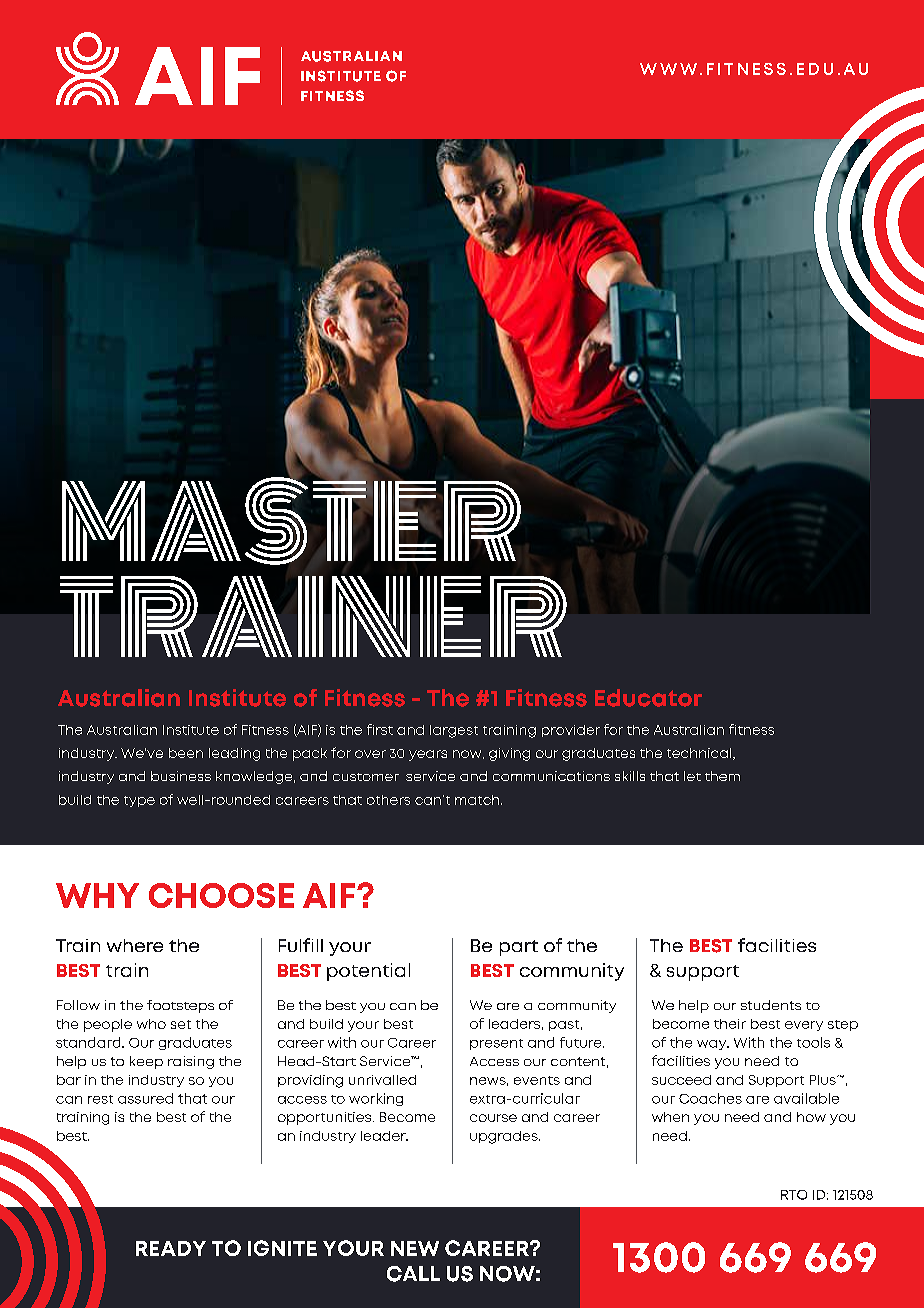  I want to click on technical, so click(700, 754).
